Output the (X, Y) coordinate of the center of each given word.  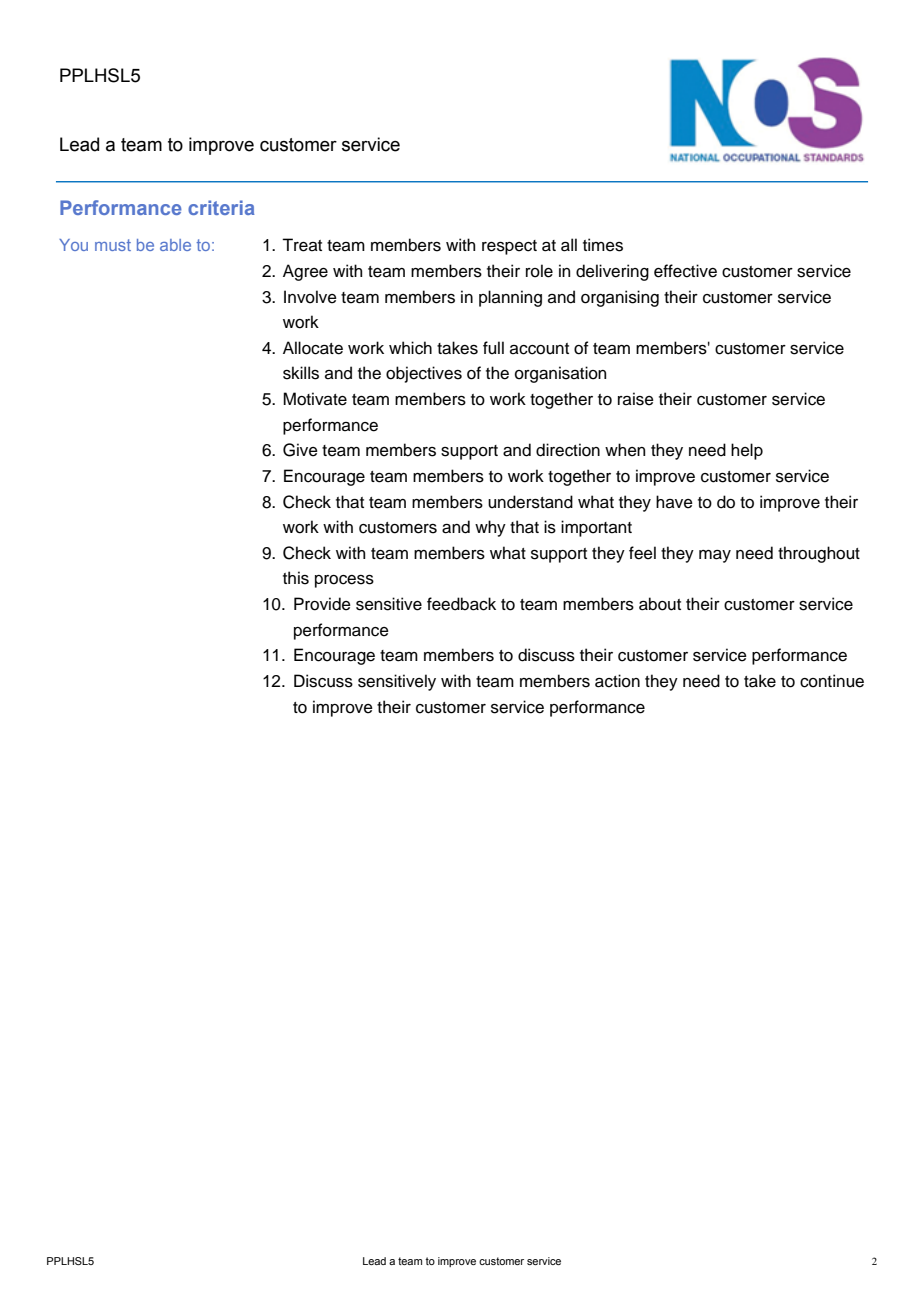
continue (832, 681)
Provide (322, 604)
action (617, 681)
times (603, 245)
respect (509, 247)
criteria (221, 207)
